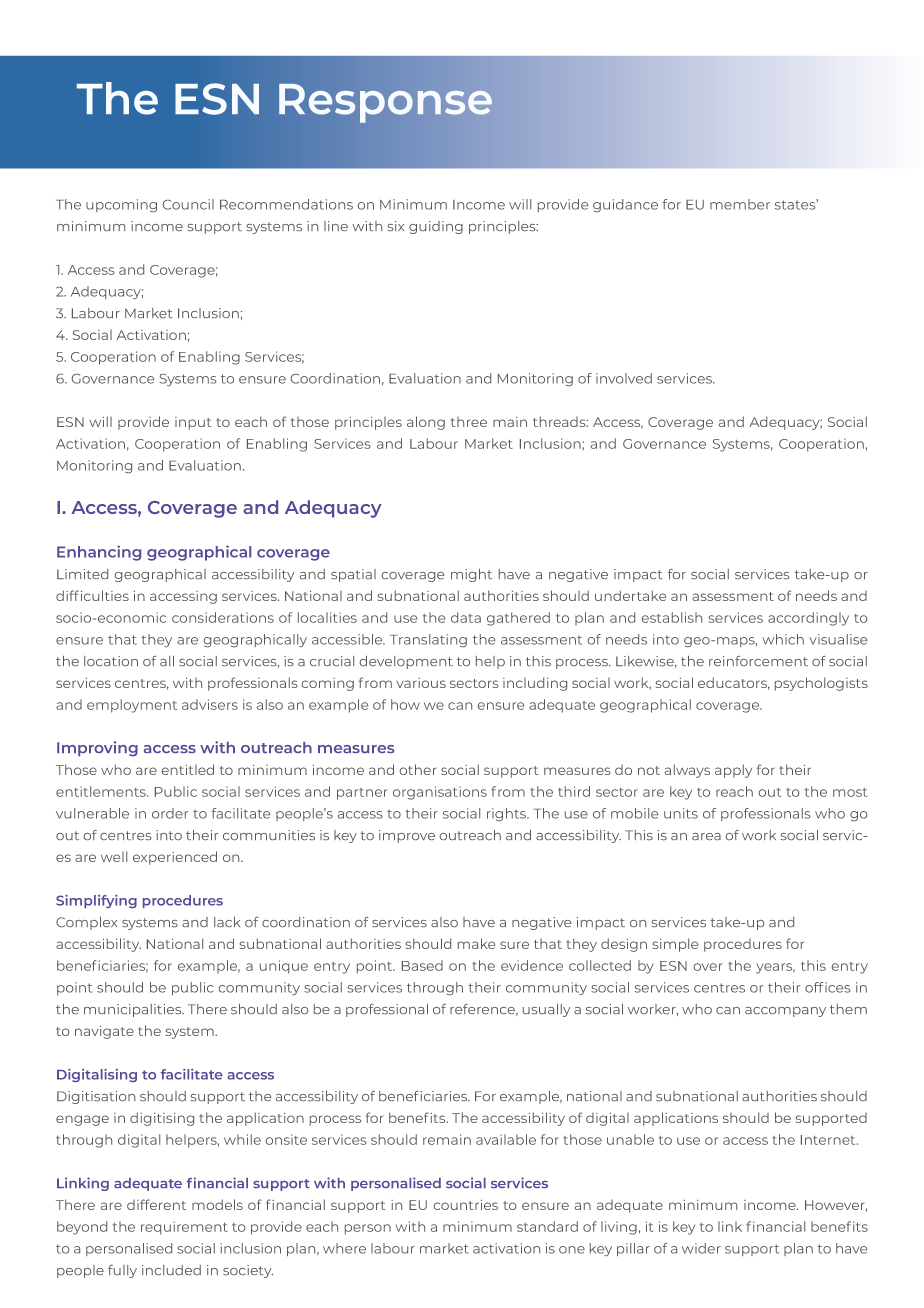 The height and width of the screenshot is (1308, 924). What do you see at coordinates (188, 204) in the screenshot?
I see `Council` at bounding box center [188, 204].
